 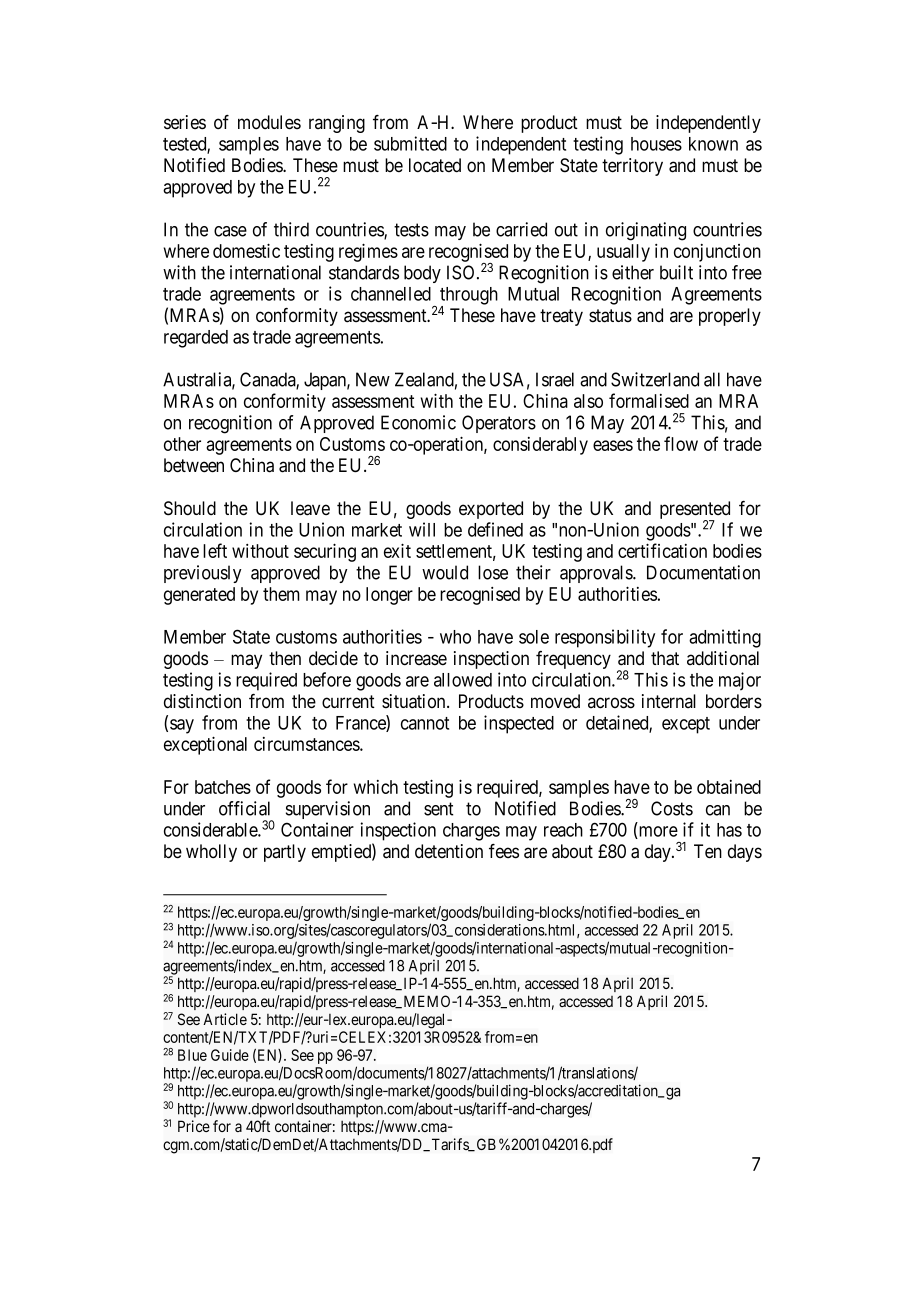 I want to click on located, so click(x=435, y=165).
